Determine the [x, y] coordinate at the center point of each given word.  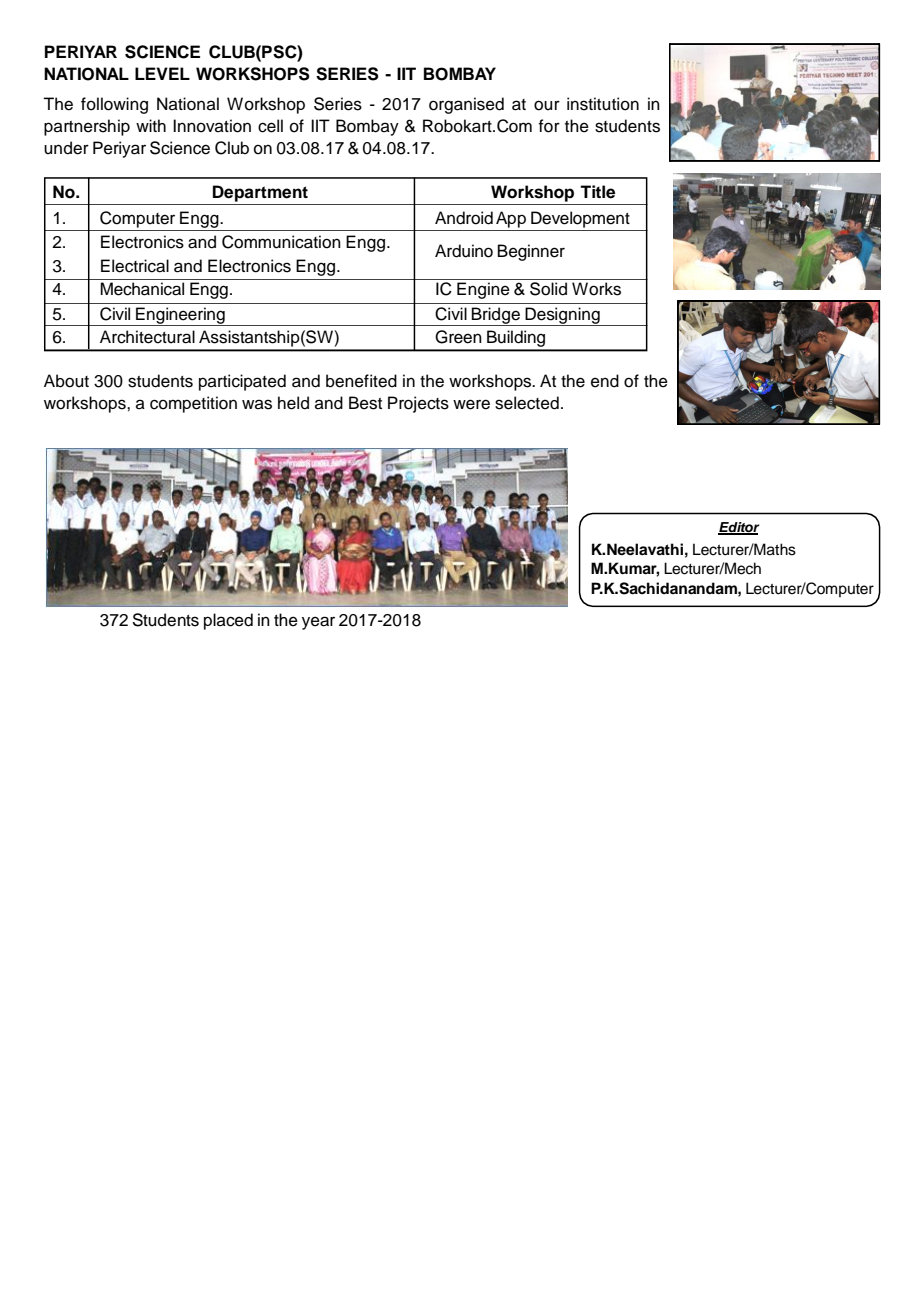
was [257, 404]
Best [365, 403]
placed [228, 621]
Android [464, 218]
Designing [562, 316]
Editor [738, 528]
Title [597, 192]
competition [193, 404]
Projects [418, 404]
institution [603, 104]
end [605, 381]
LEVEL [162, 73]
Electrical [135, 266]
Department [260, 193]
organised [466, 105]
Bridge [496, 316]
